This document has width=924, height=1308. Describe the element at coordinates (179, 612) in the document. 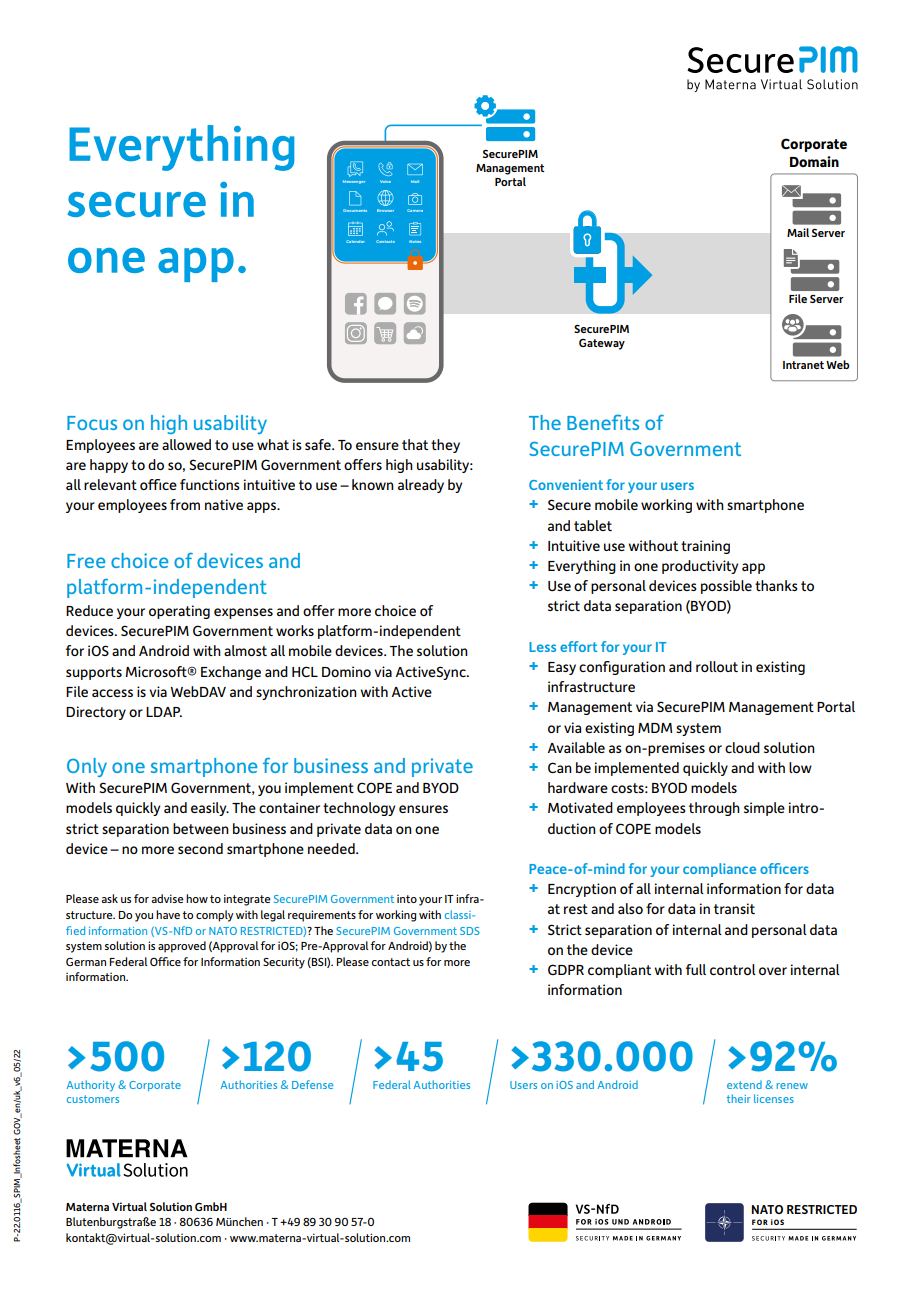

I see `operating` at that location.
